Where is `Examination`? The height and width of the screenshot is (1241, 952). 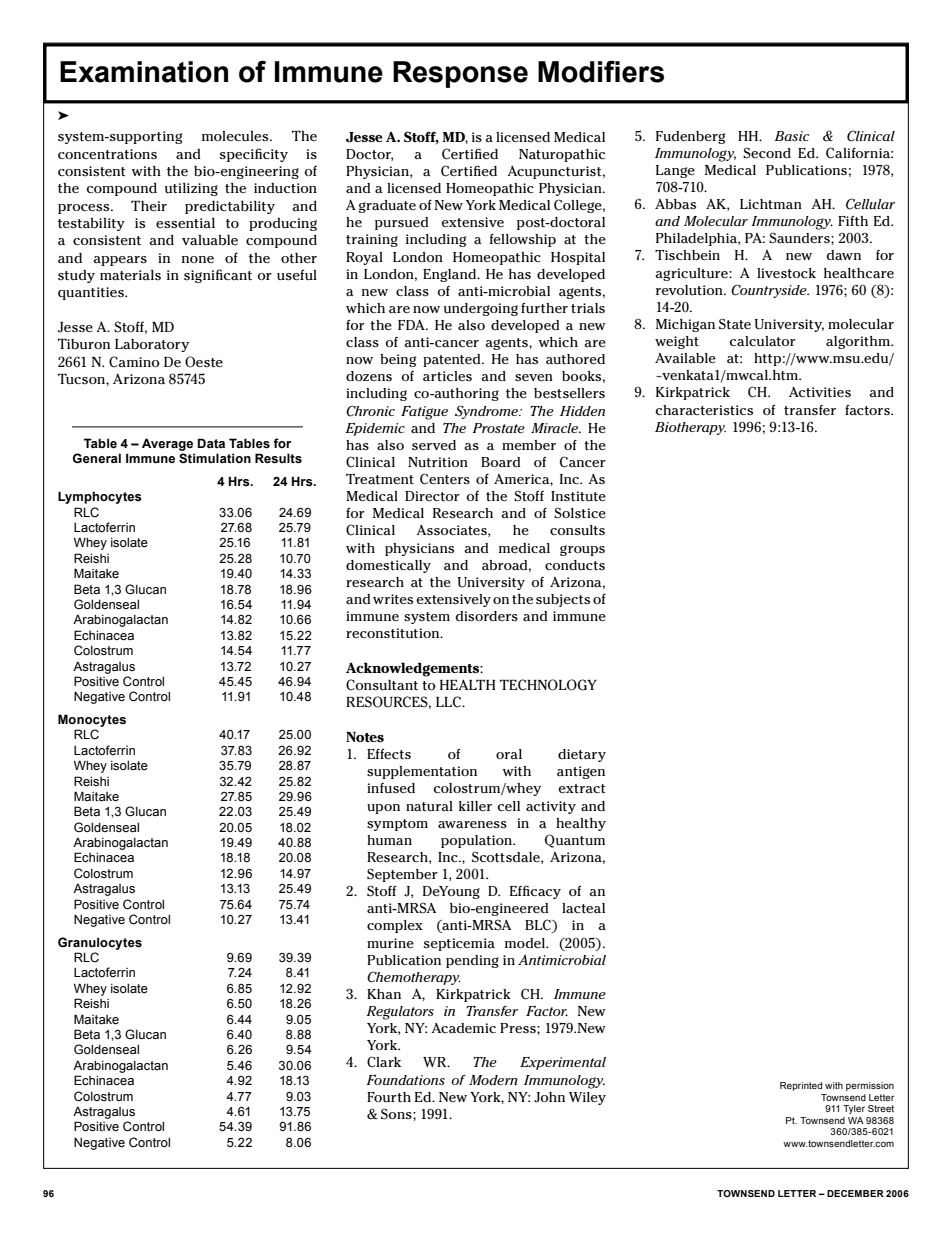
Examination is located at coordinates (144, 72).
